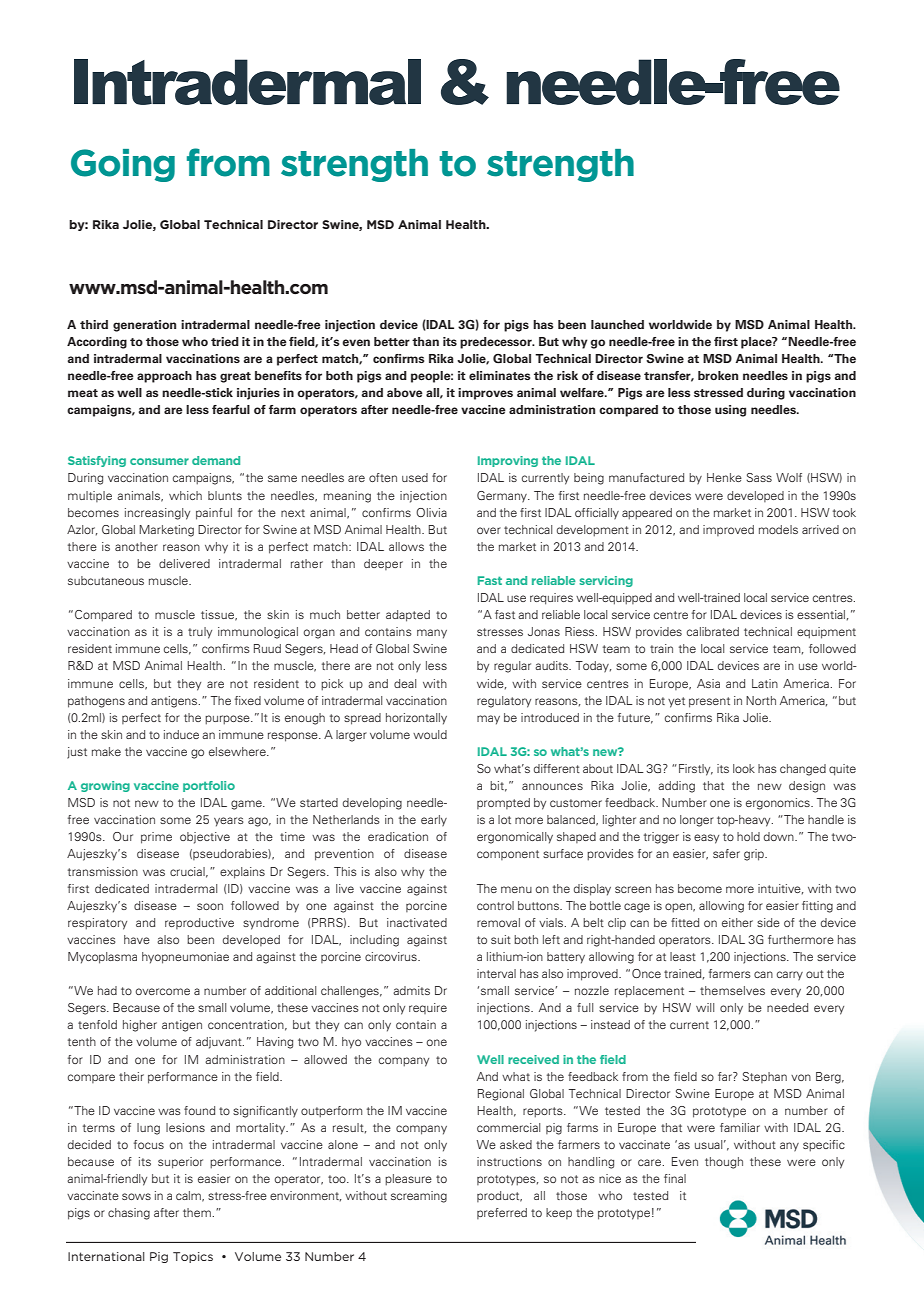 The image size is (924, 1308). I want to click on launched, so click(617, 325).
